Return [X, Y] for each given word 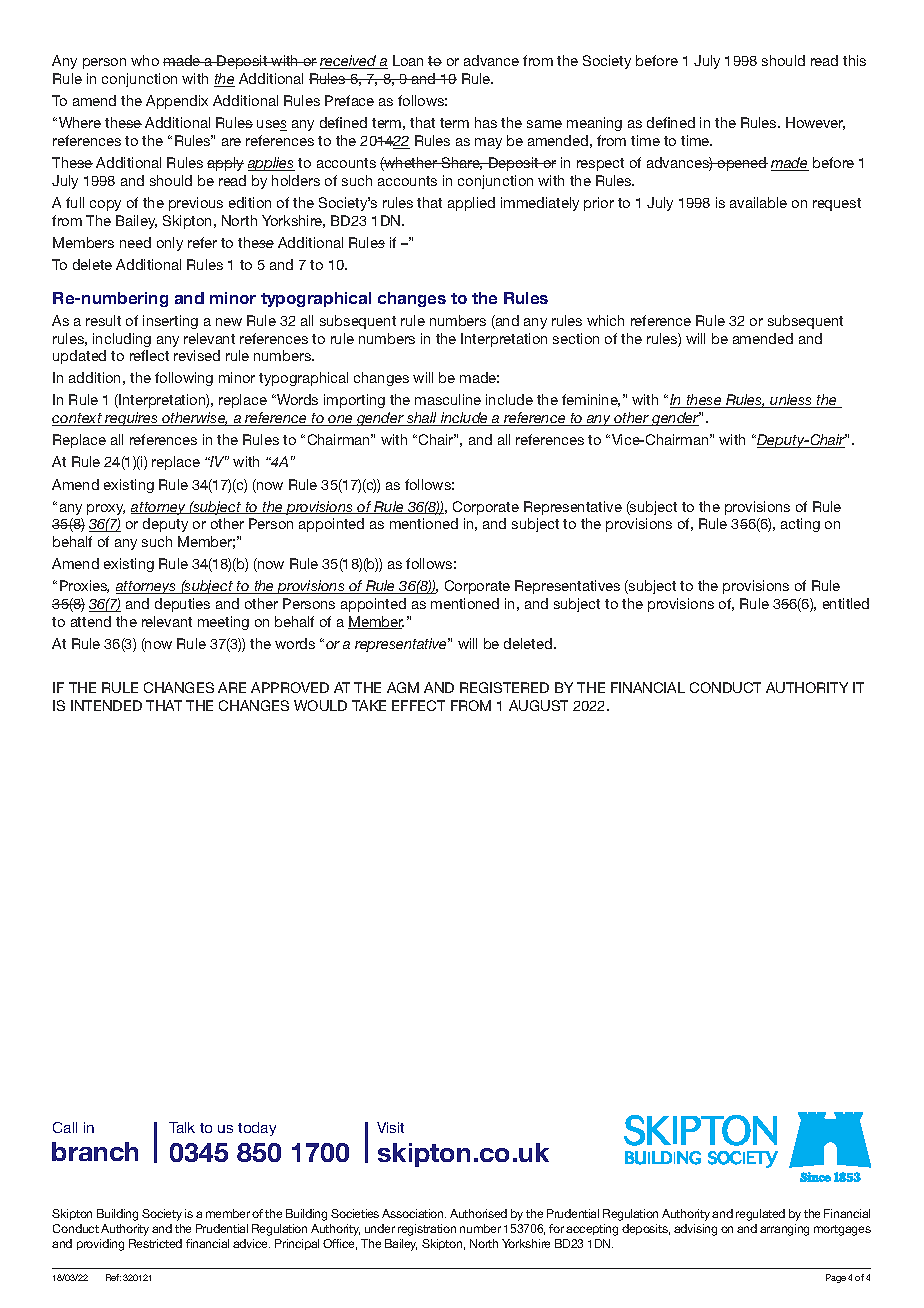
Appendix [177, 102]
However [815, 123]
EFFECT [418, 705]
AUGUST [538, 705]
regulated [760, 1215]
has [486, 122]
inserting [170, 322]
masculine [448, 399]
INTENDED [106, 705]
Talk [182, 1127]
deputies [182, 605]
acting [800, 525]
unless [792, 401]
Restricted [155, 1243]
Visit [390, 1127]
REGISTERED [504, 687]
